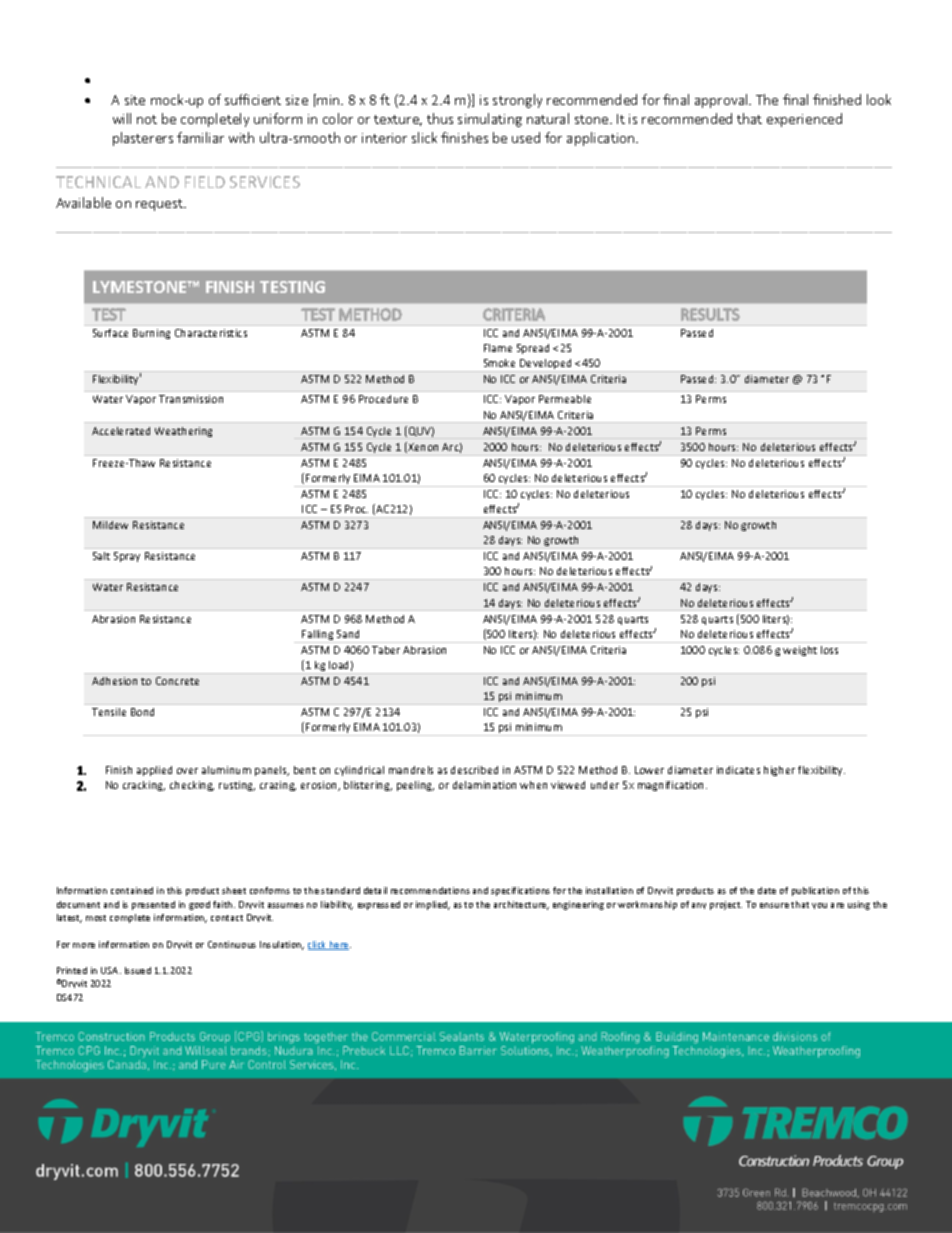 The width and height of the screenshot is (952, 1233). What do you see at coordinates (498, 348) in the screenshot?
I see `Flame` at bounding box center [498, 348].
